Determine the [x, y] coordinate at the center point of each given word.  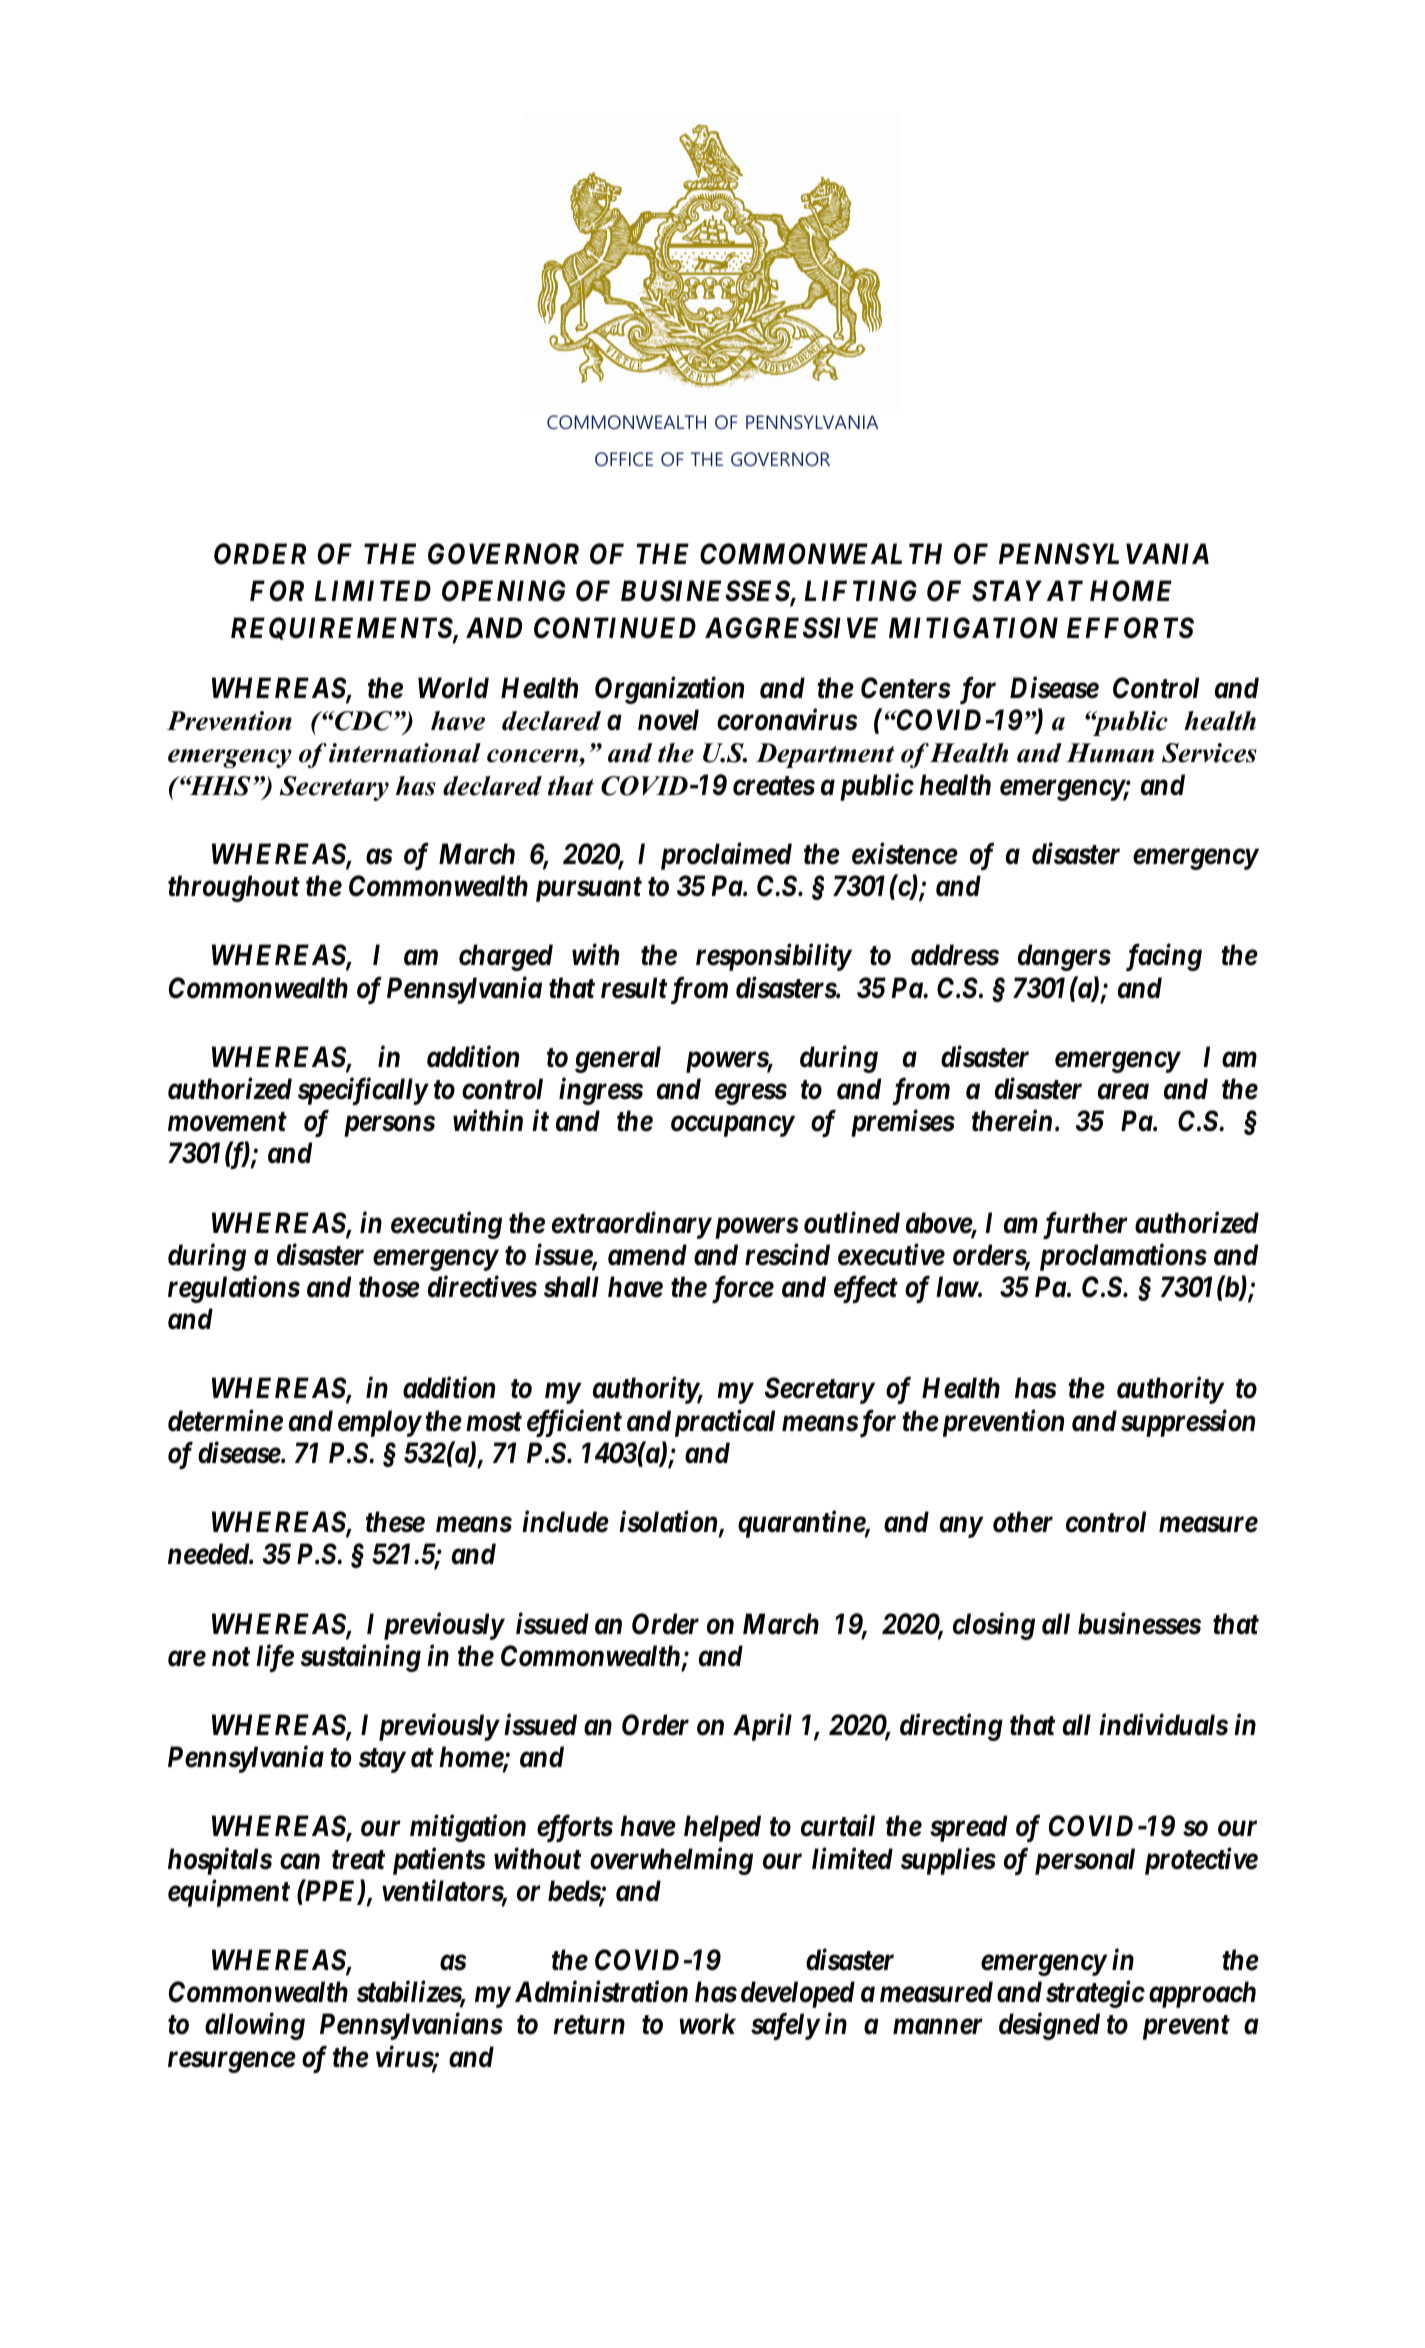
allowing [255, 2026]
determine [225, 1420]
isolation [669, 1523]
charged [506, 957]
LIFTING [860, 591]
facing [1164, 957]
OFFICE [624, 459]
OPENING [503, 591]
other [1023, 1522]
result [634, 988]
